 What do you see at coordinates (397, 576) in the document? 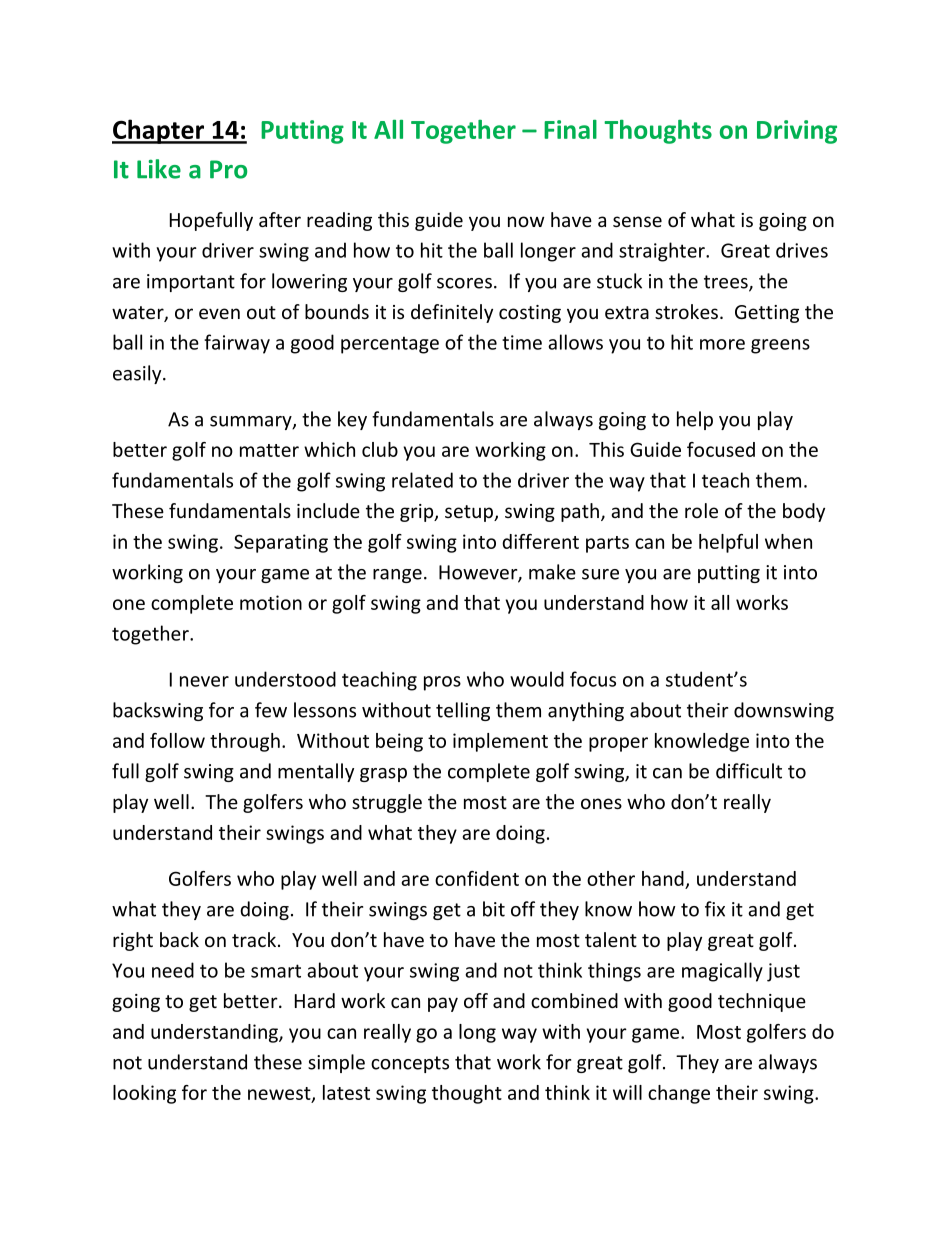
I see `range` at bounding box center [397, 576].
